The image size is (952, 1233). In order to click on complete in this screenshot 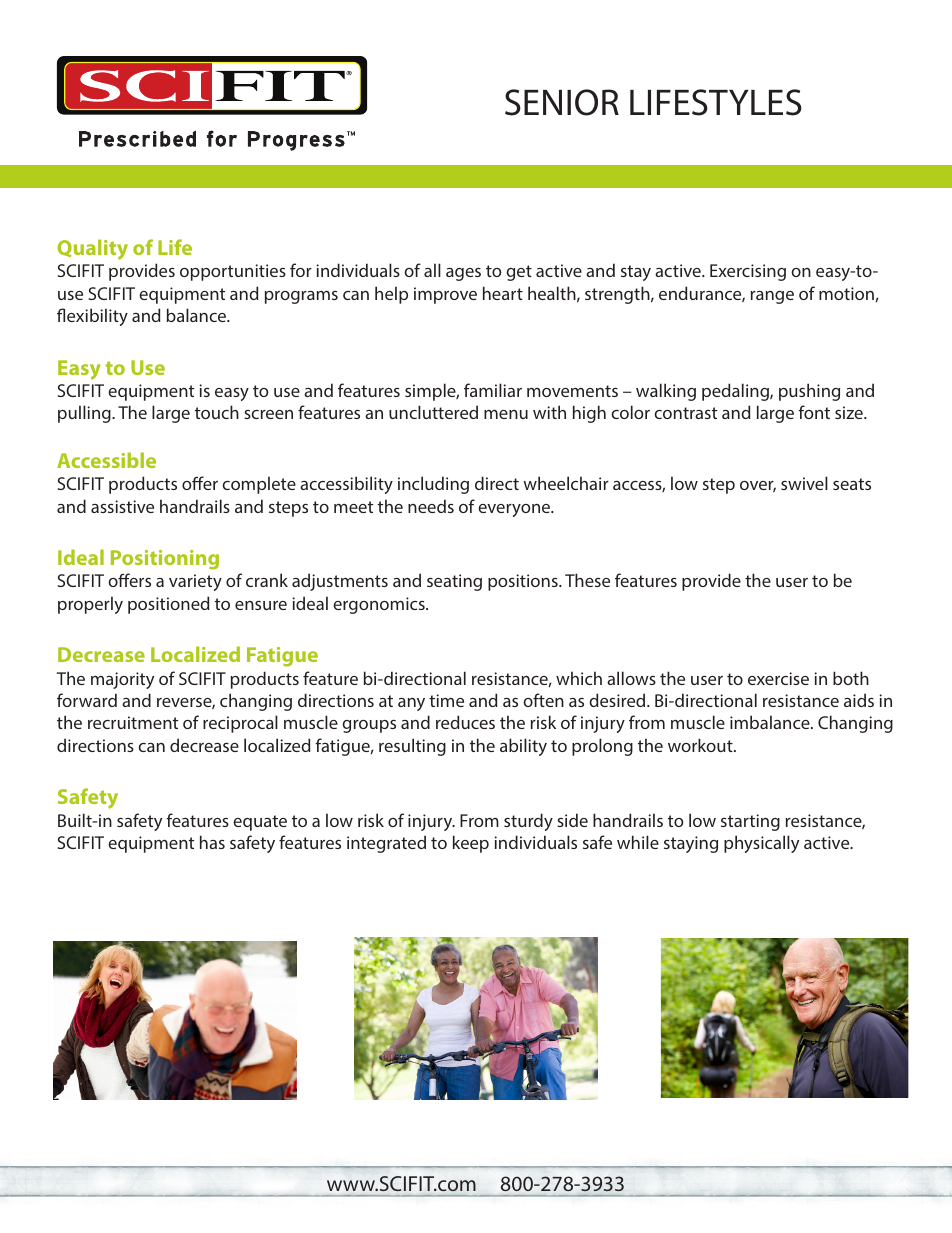, I will do `click(259, 485)`.
